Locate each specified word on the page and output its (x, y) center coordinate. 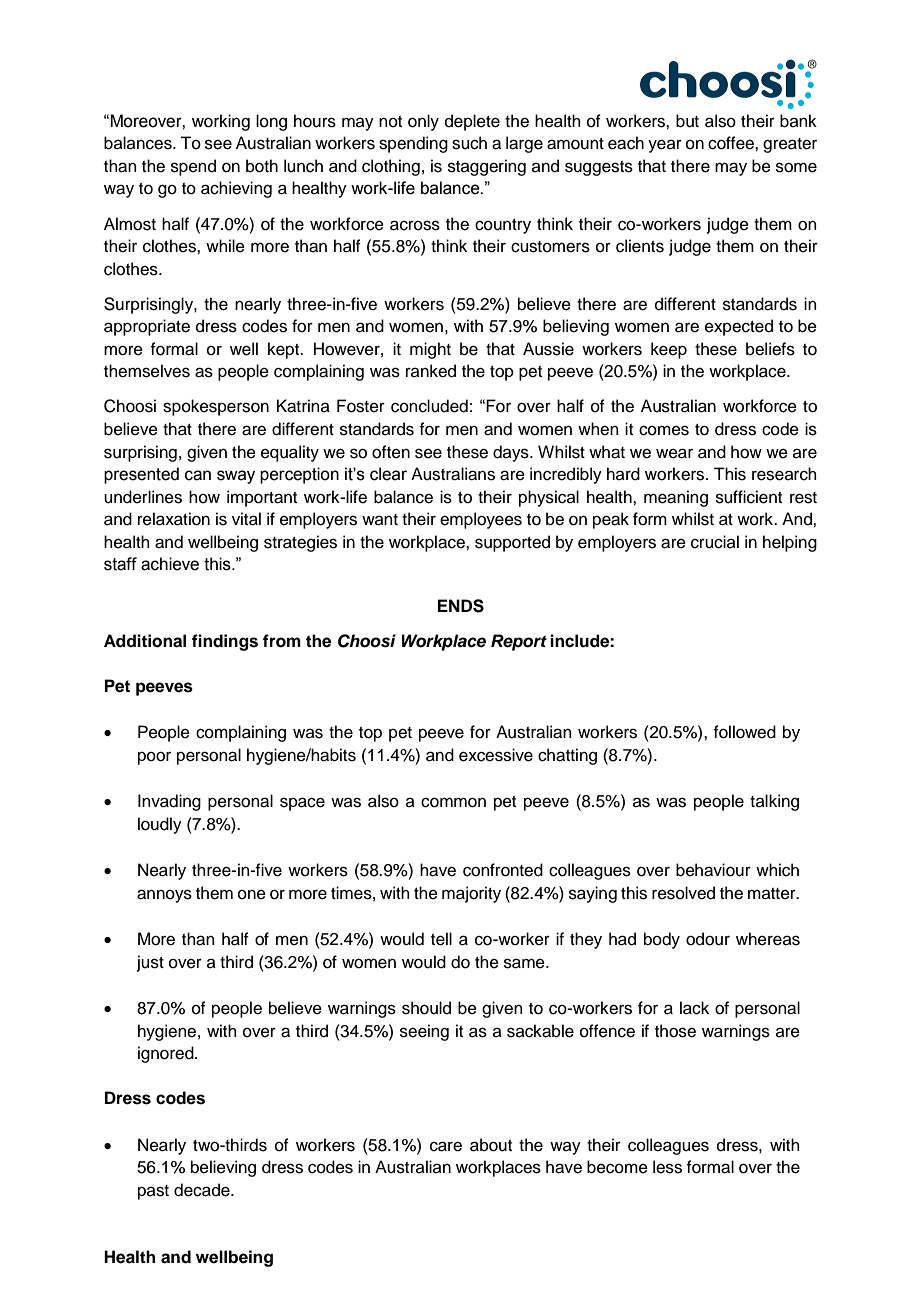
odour (708, 939)
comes (664, 430)
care (446, 1146)
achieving (236, 189)
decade (203, 1190)
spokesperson (216, 407)
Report (519, 642)
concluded (429, 406)
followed (745, 732)
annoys (164, 896)
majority (471, 894)
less (667, 1167)
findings (225, 642)
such (469, 143)
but (687, 121)
